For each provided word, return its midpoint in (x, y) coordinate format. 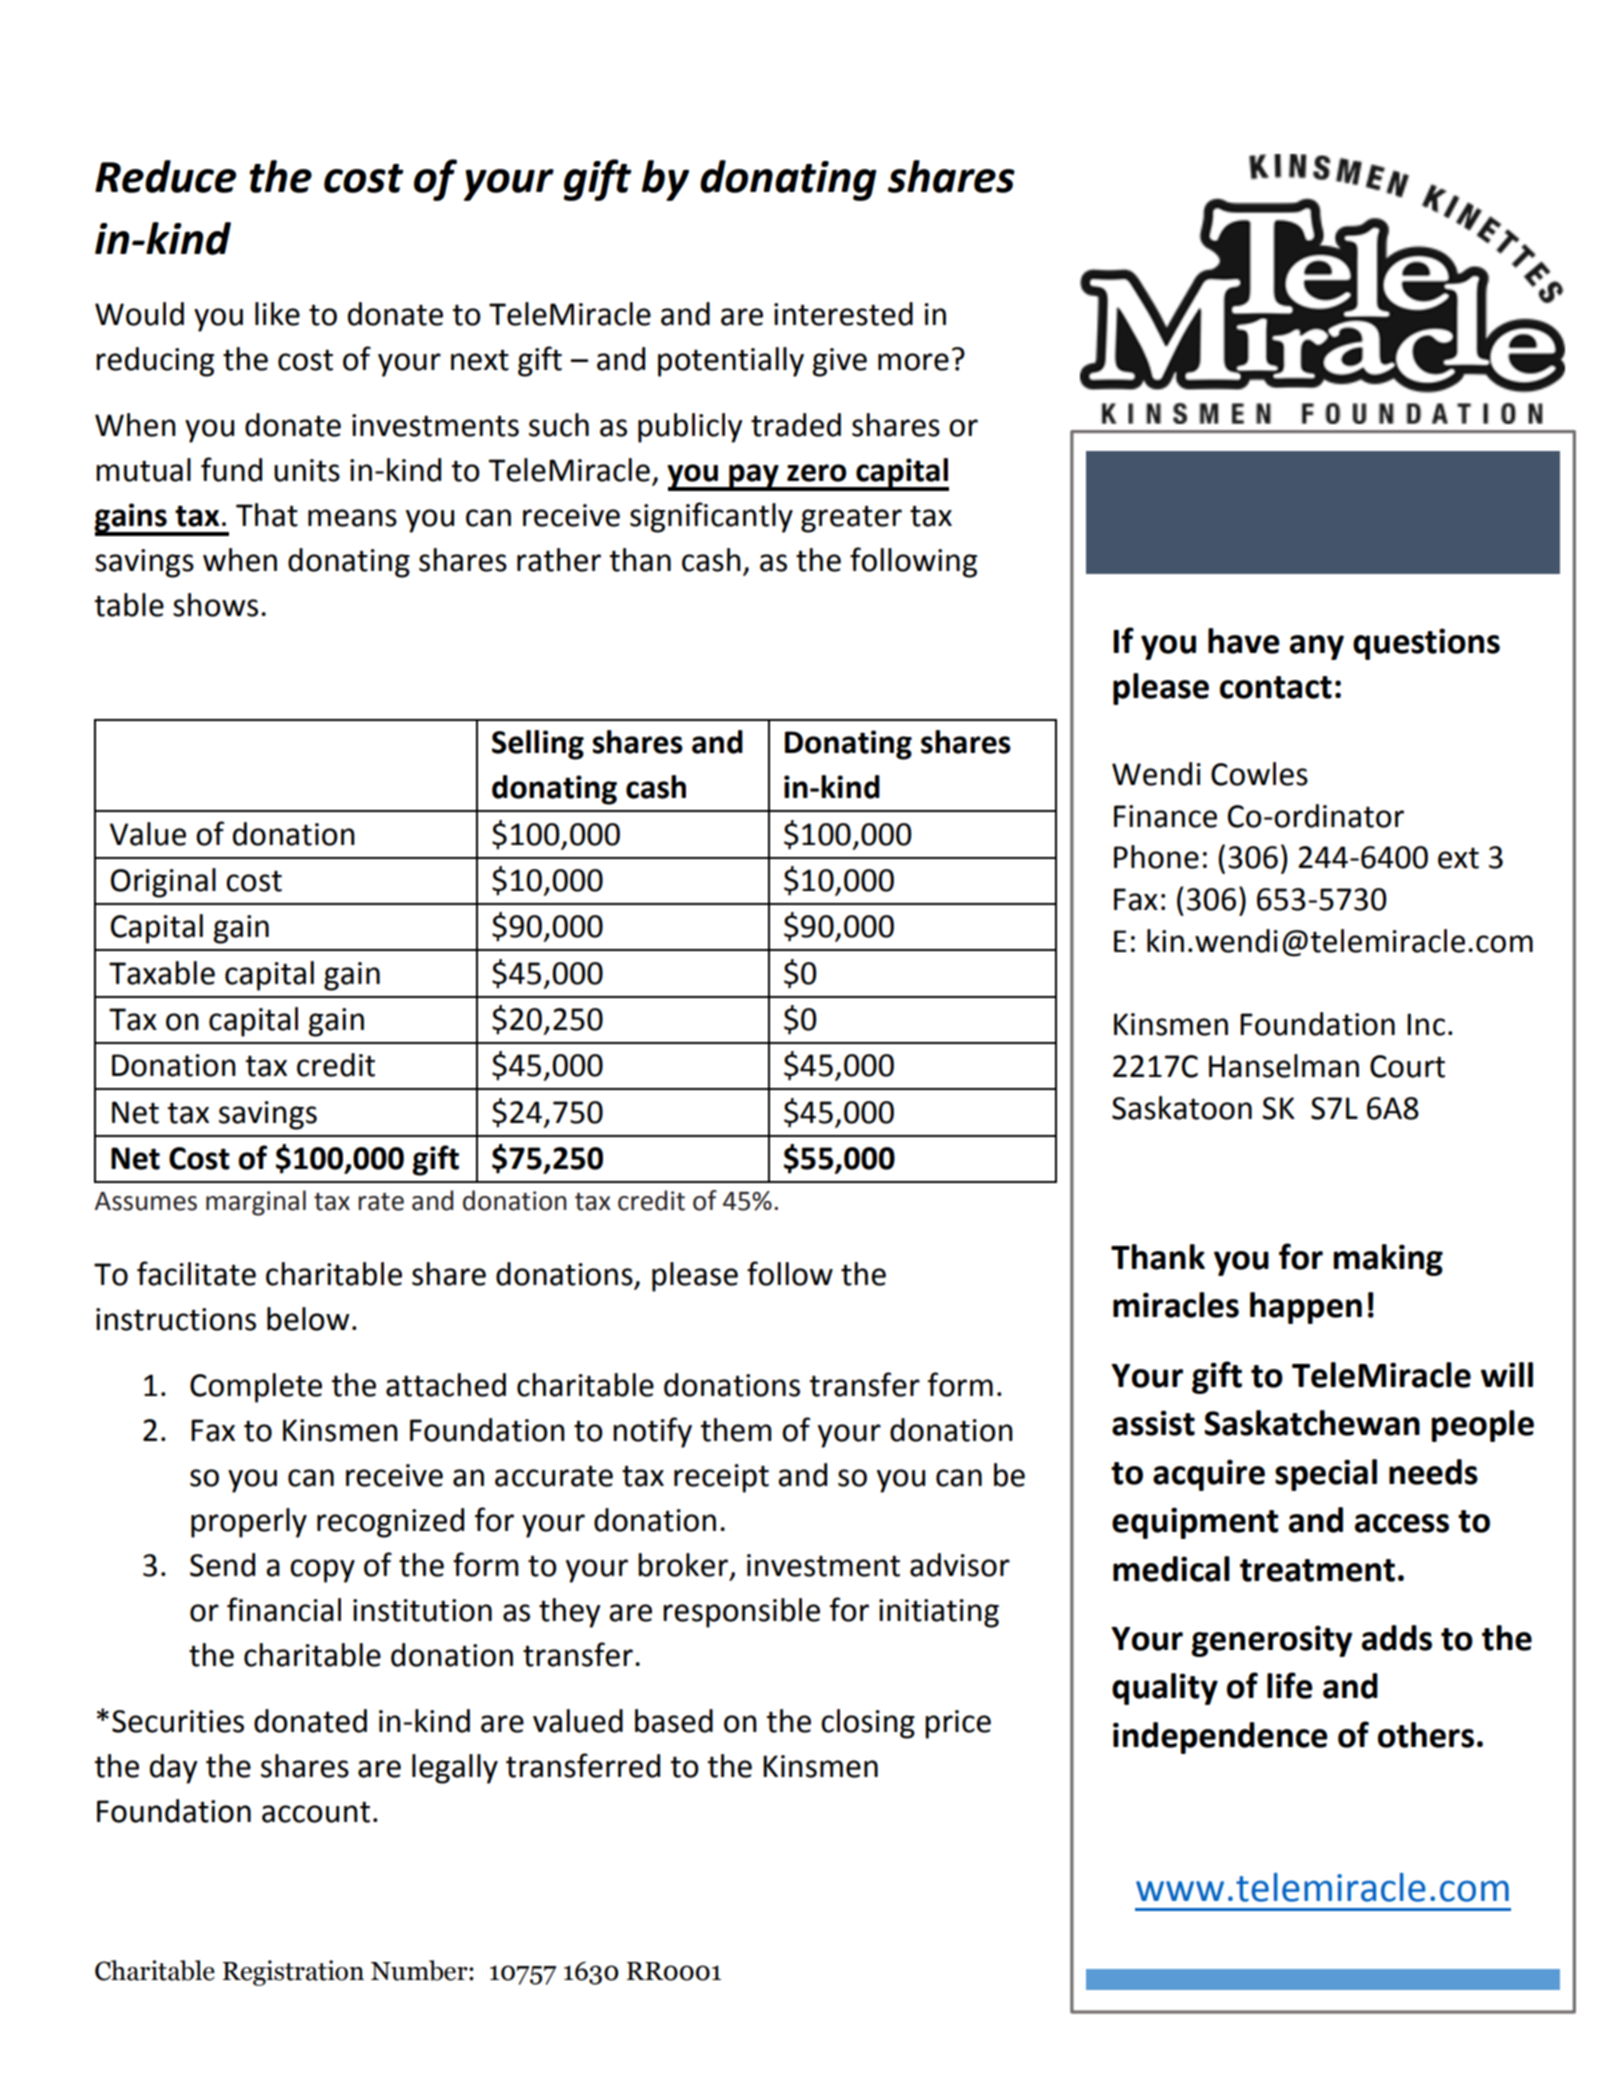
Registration (293, 1973)
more (913, 362)
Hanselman (1284, 1066)
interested (843, 314)
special (1326, 1475)
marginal (256, 1203)
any (1317, 647)
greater (851, 519)
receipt (721, 1478)
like (277, 314)
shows (215, 605)
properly (249, 1523)
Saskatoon (1182, 1108)
